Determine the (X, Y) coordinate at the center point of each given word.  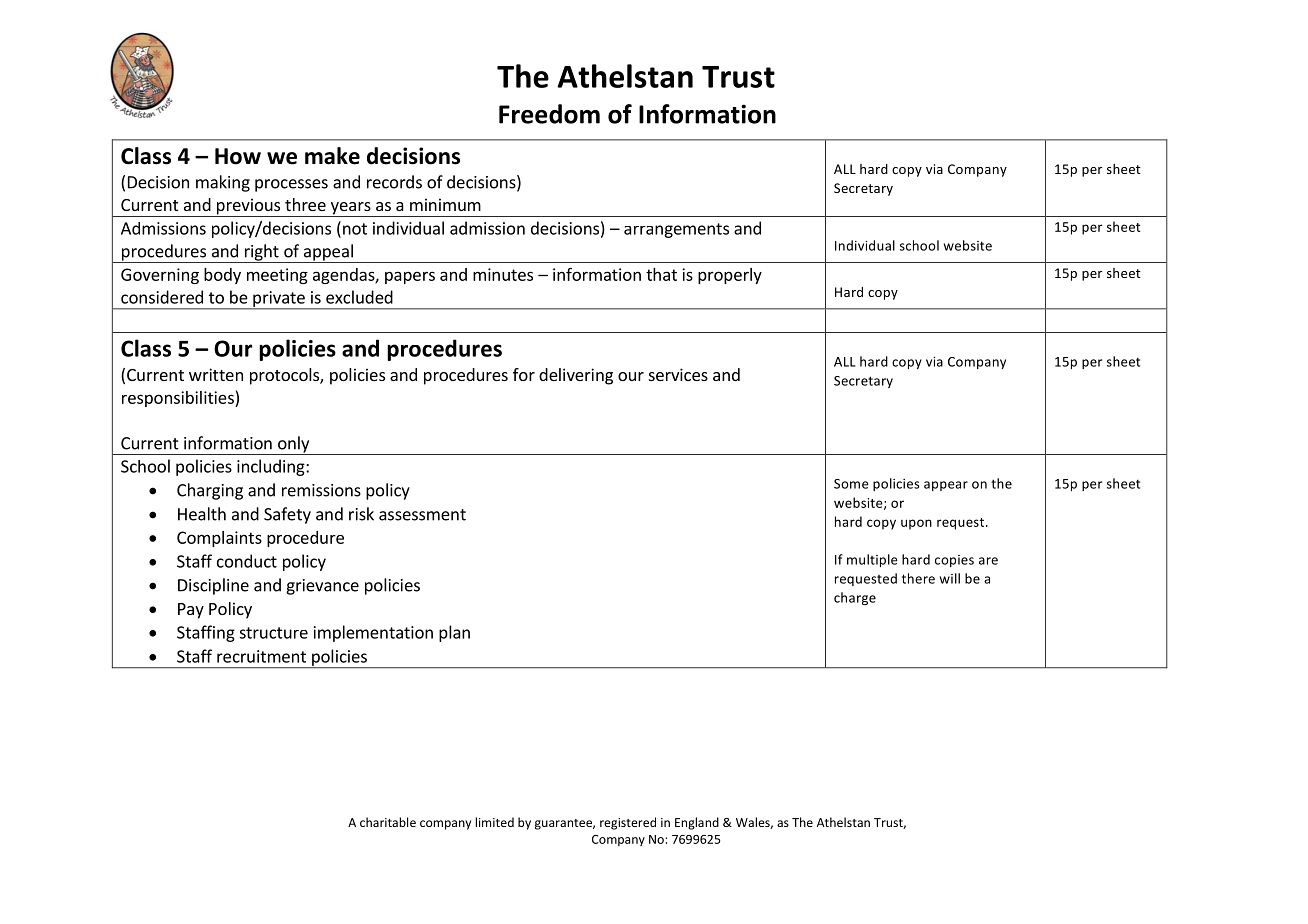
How (238, 156)
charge (855, 598)
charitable (388, 822)
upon (916, 524)
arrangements (676, 230)
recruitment (261, 656)
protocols (285, 376)
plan (454, 633)
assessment (422, 515)
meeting (277, 276)
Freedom (549, 114)
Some (851, 484)
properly (730, 276)
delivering (576, 376)
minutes (503, 274)
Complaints (219, 539)
